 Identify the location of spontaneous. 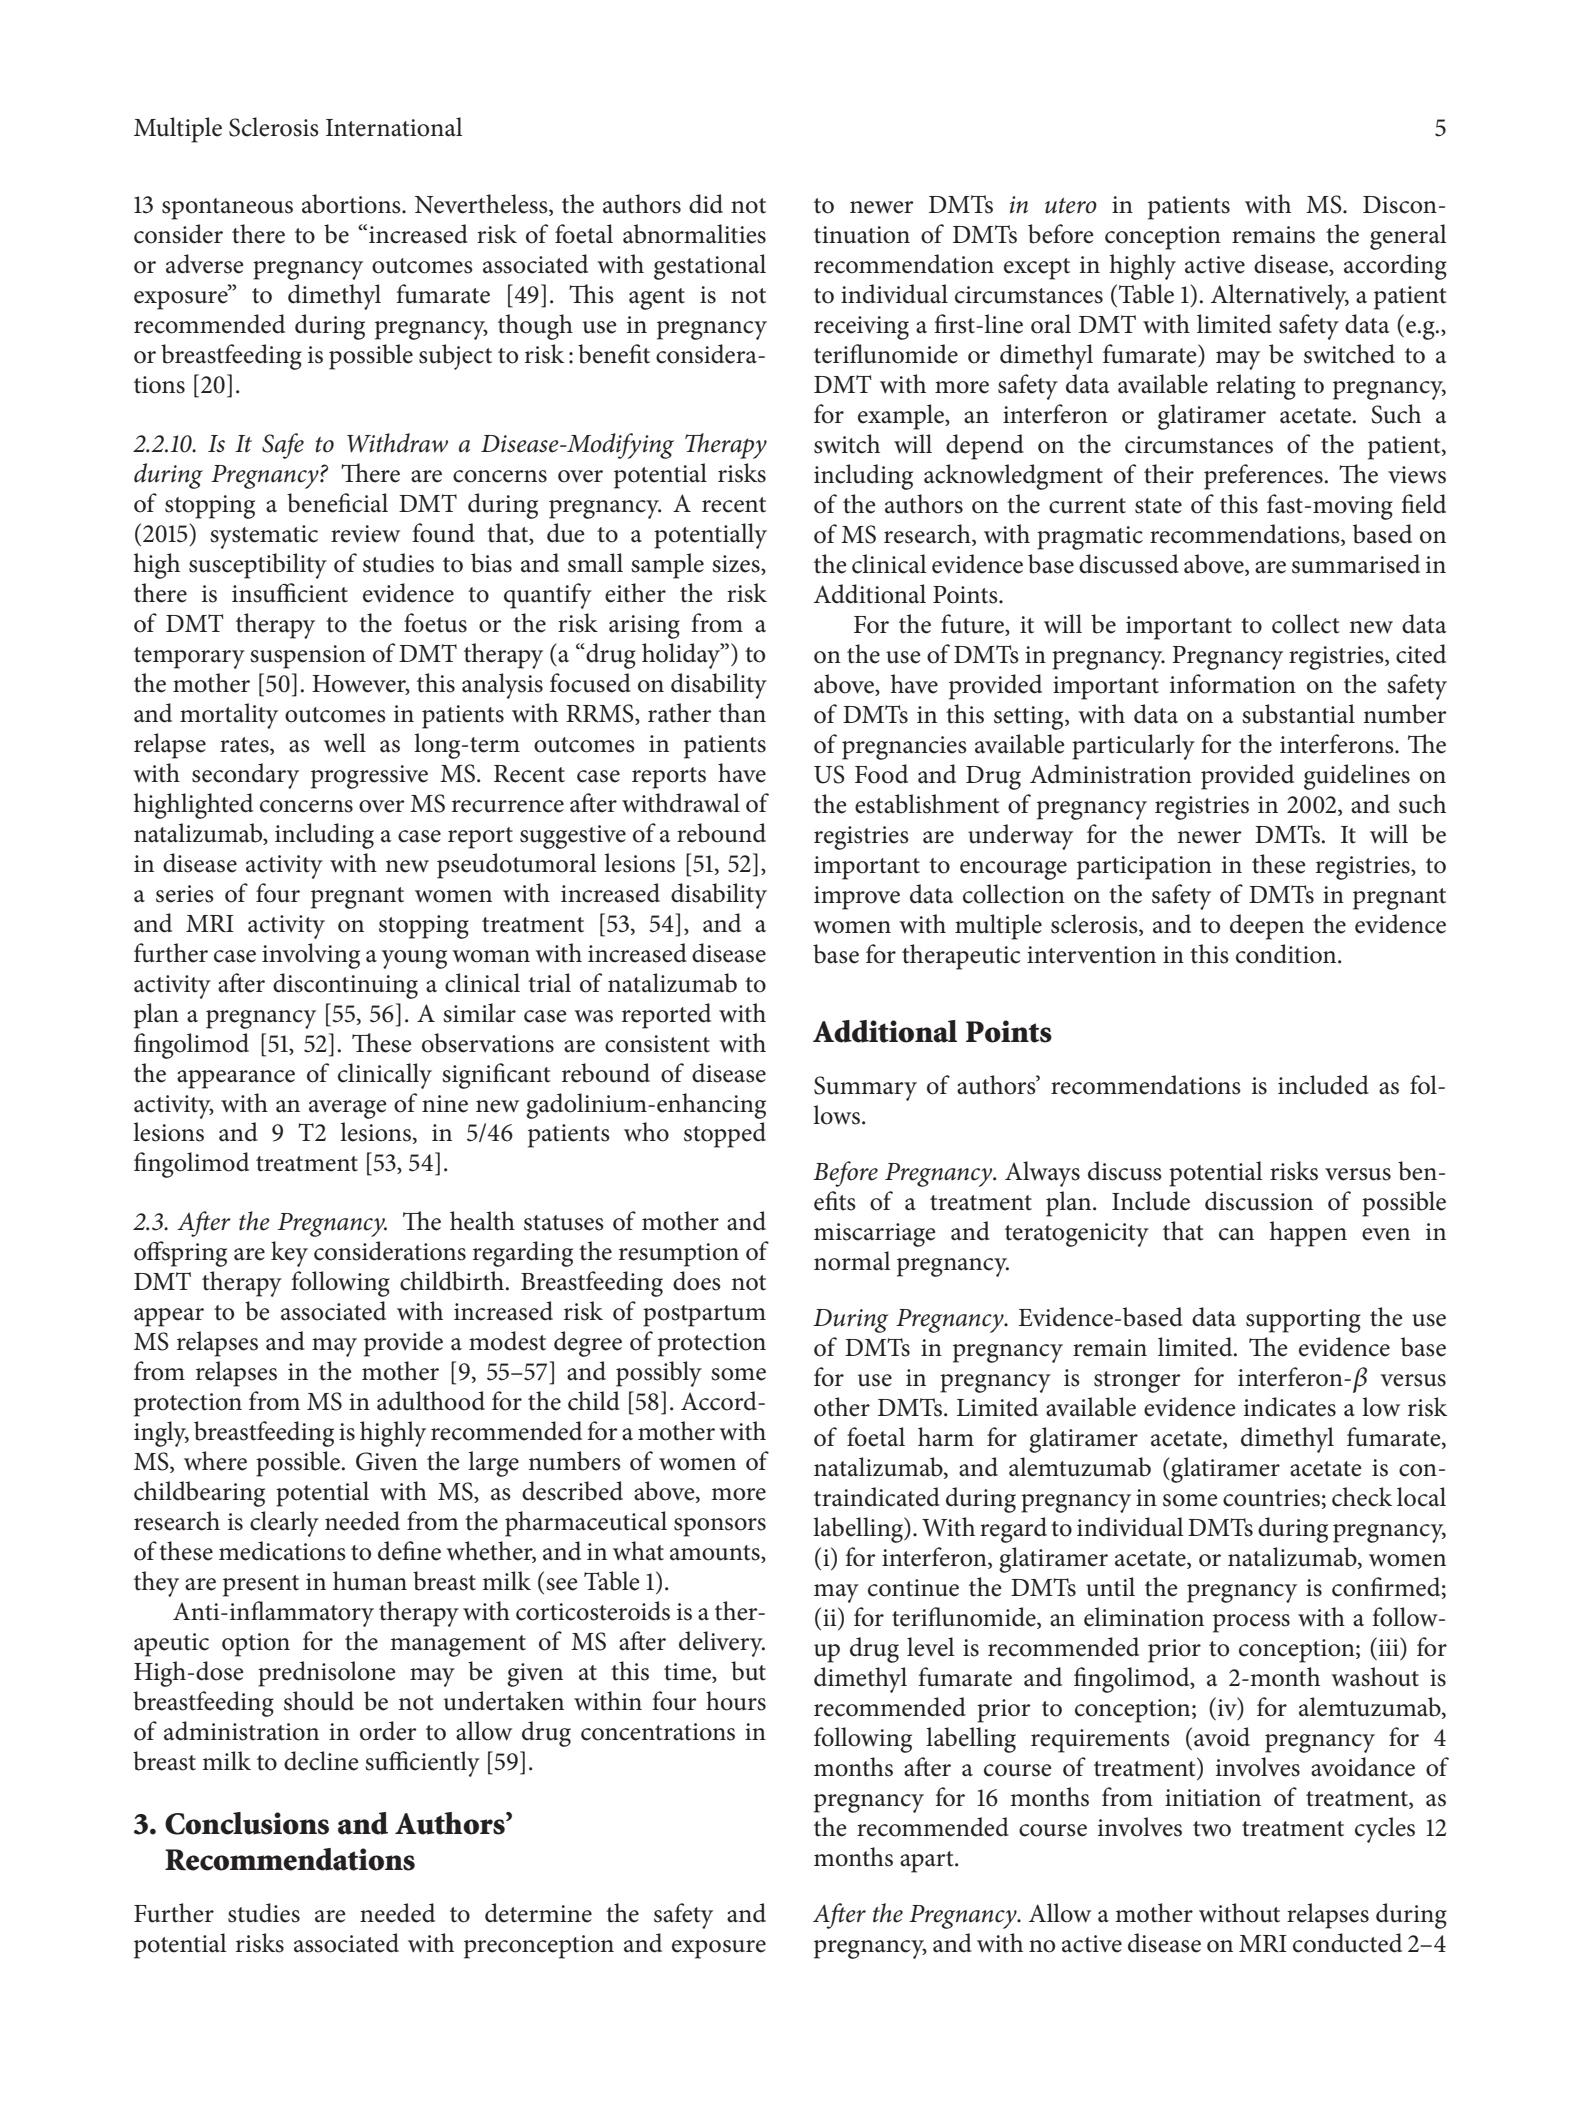
(227, 209).
